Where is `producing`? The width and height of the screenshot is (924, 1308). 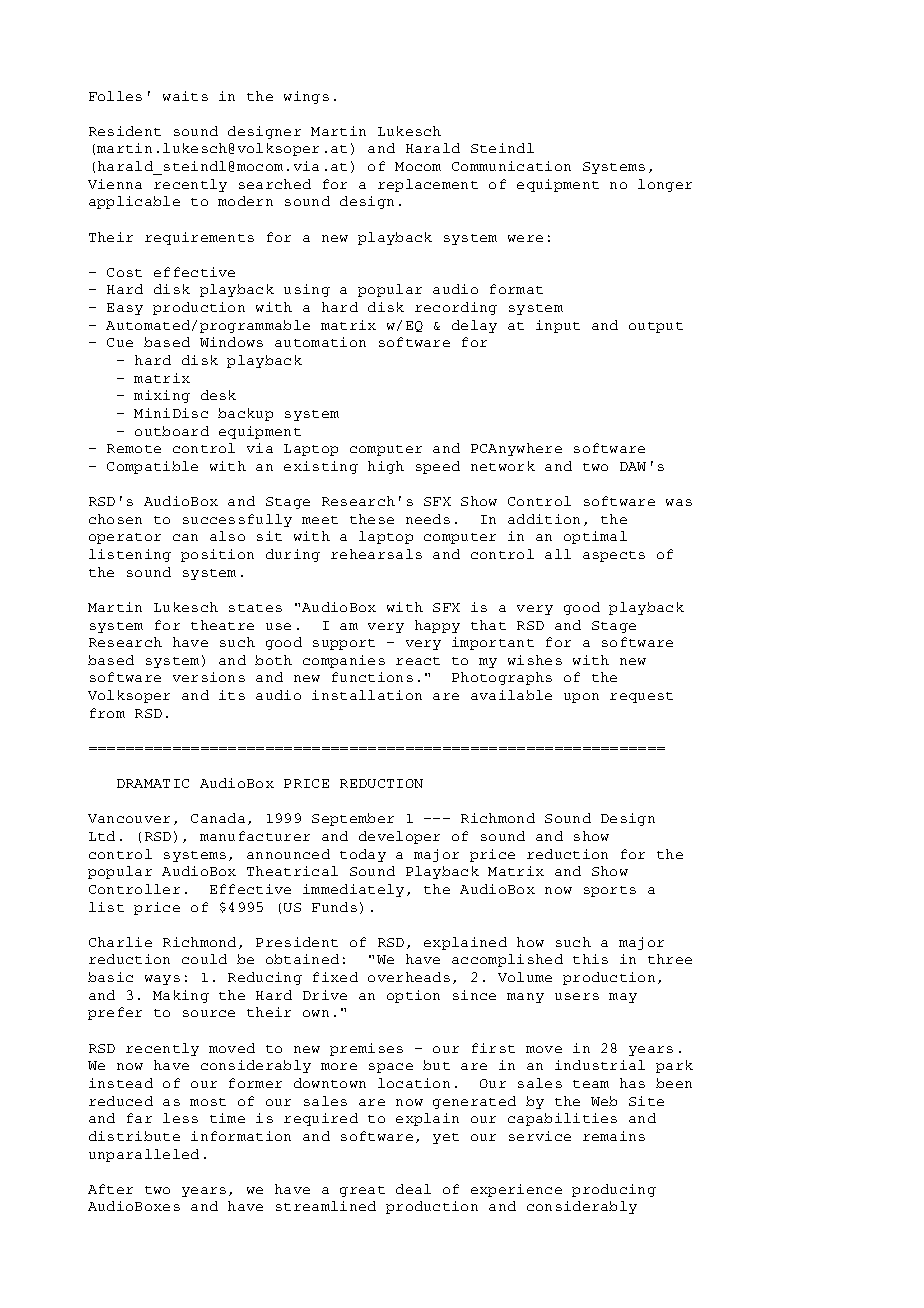 producing is located at coordinates (614, 1190).
